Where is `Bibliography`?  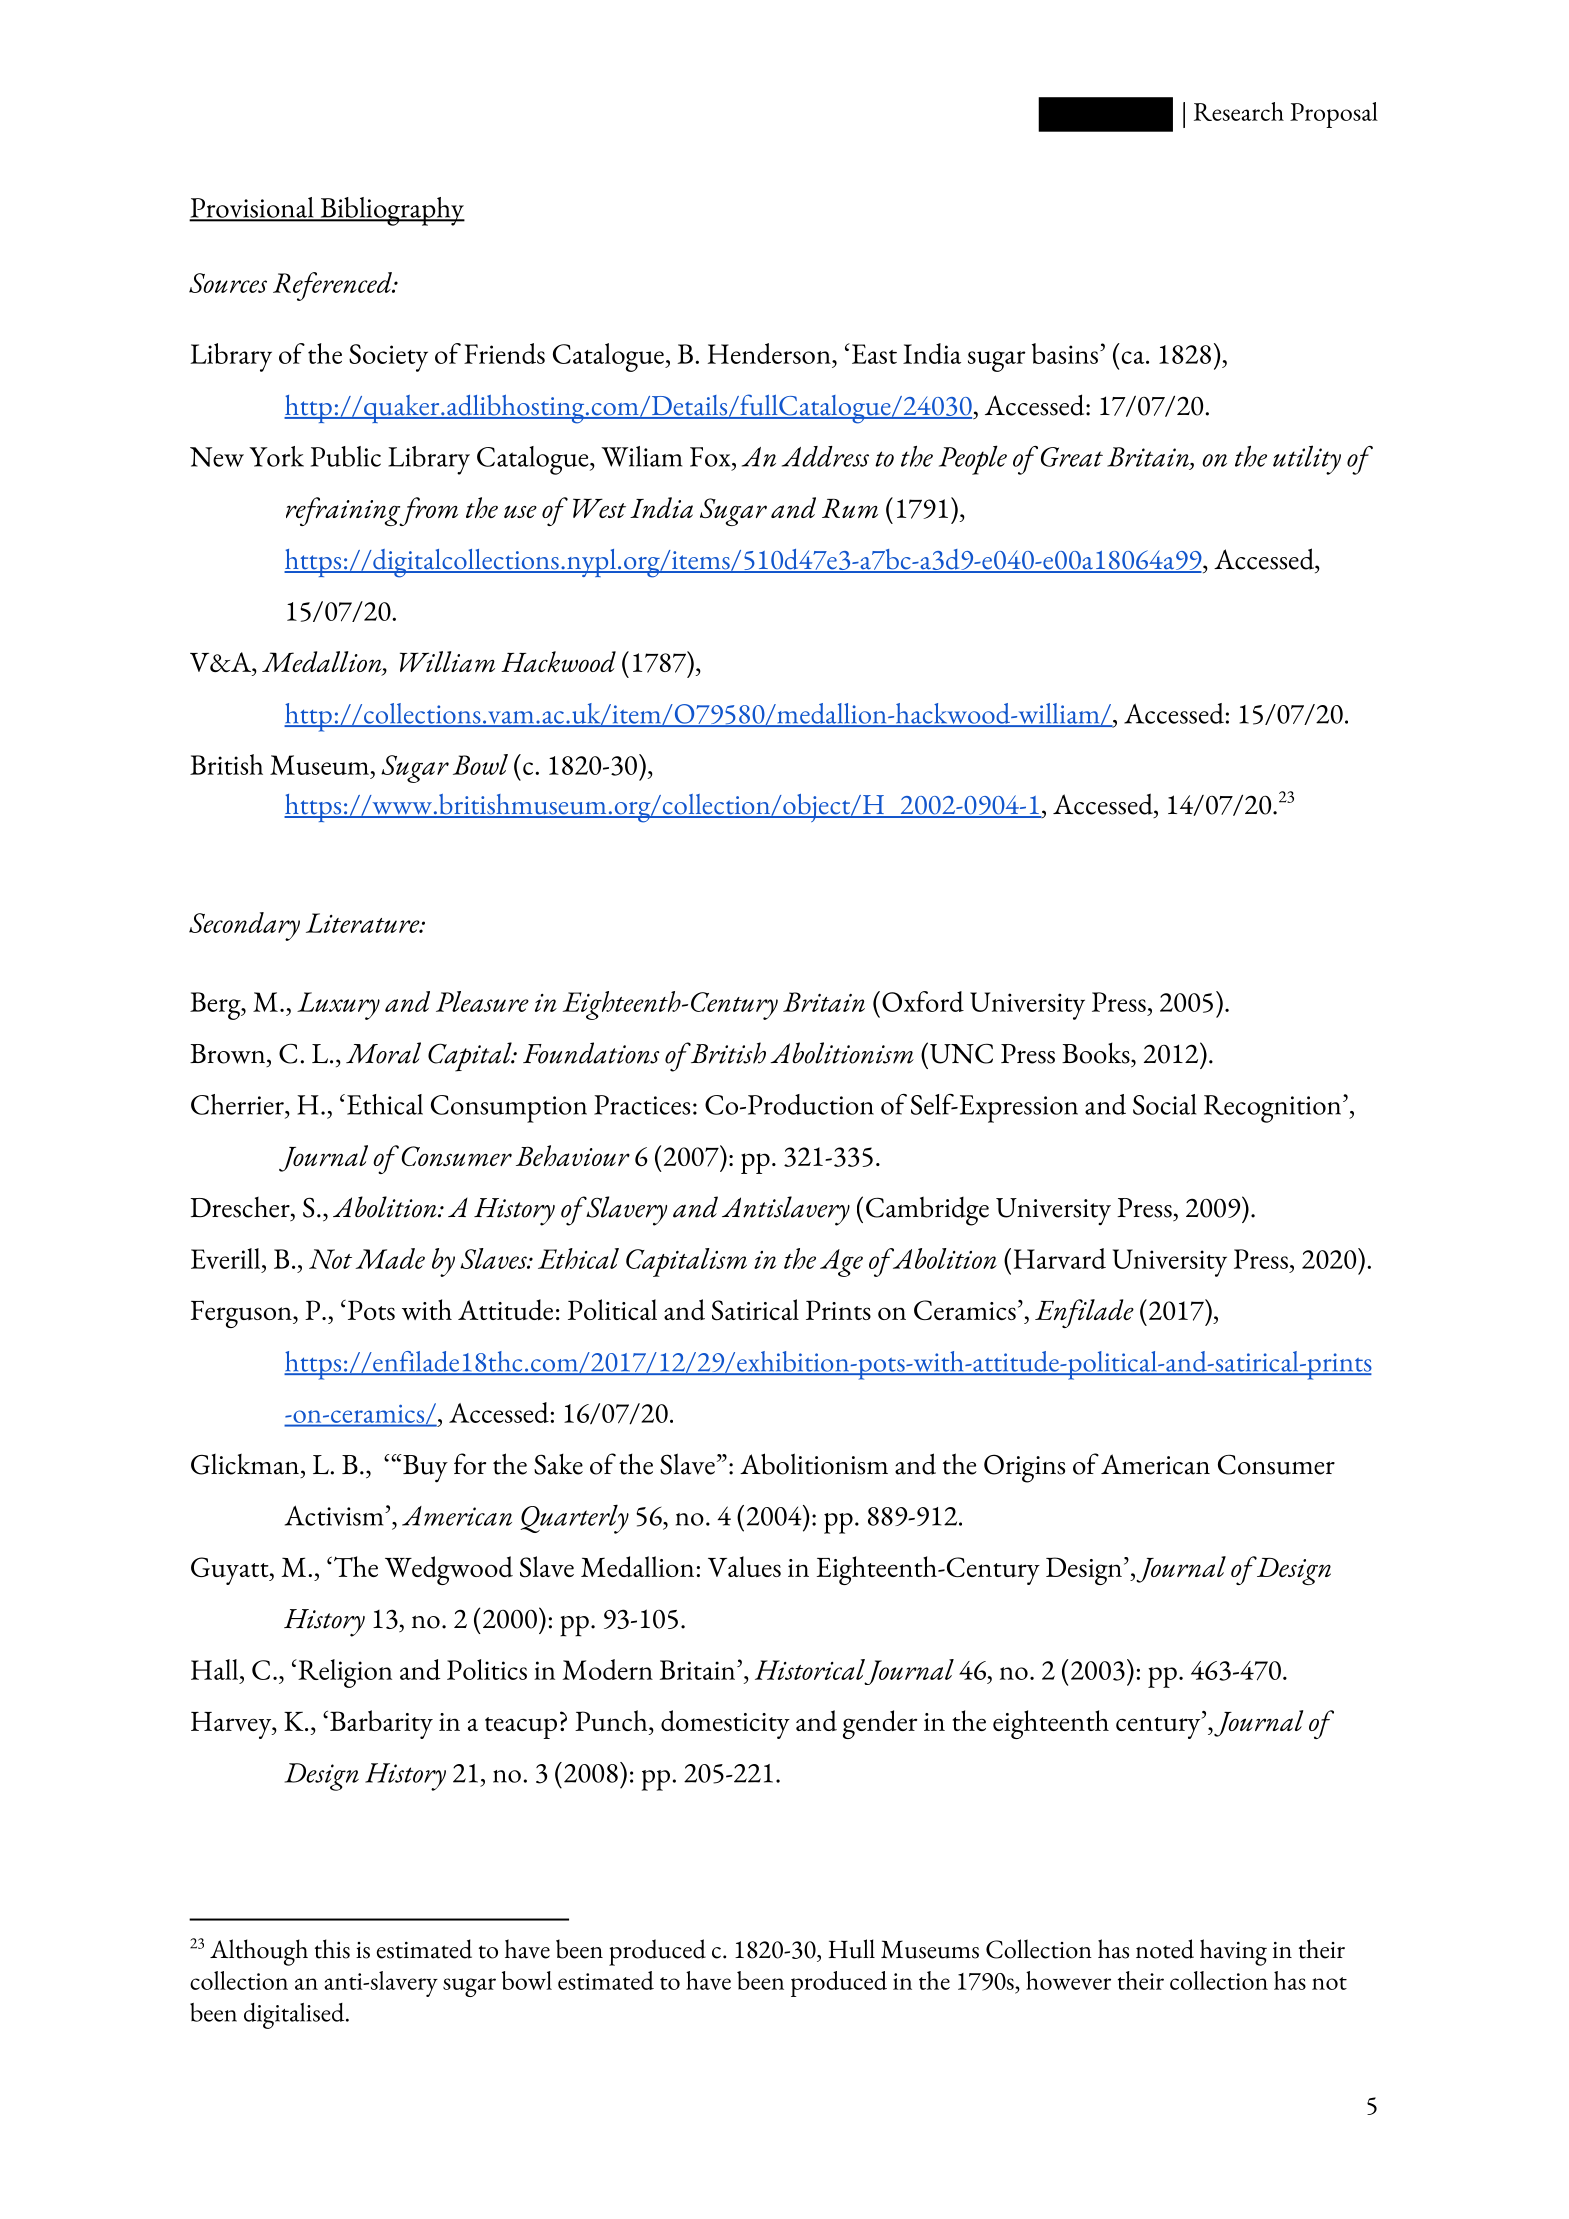
Bibliography is located at coordinates (391, 211).
